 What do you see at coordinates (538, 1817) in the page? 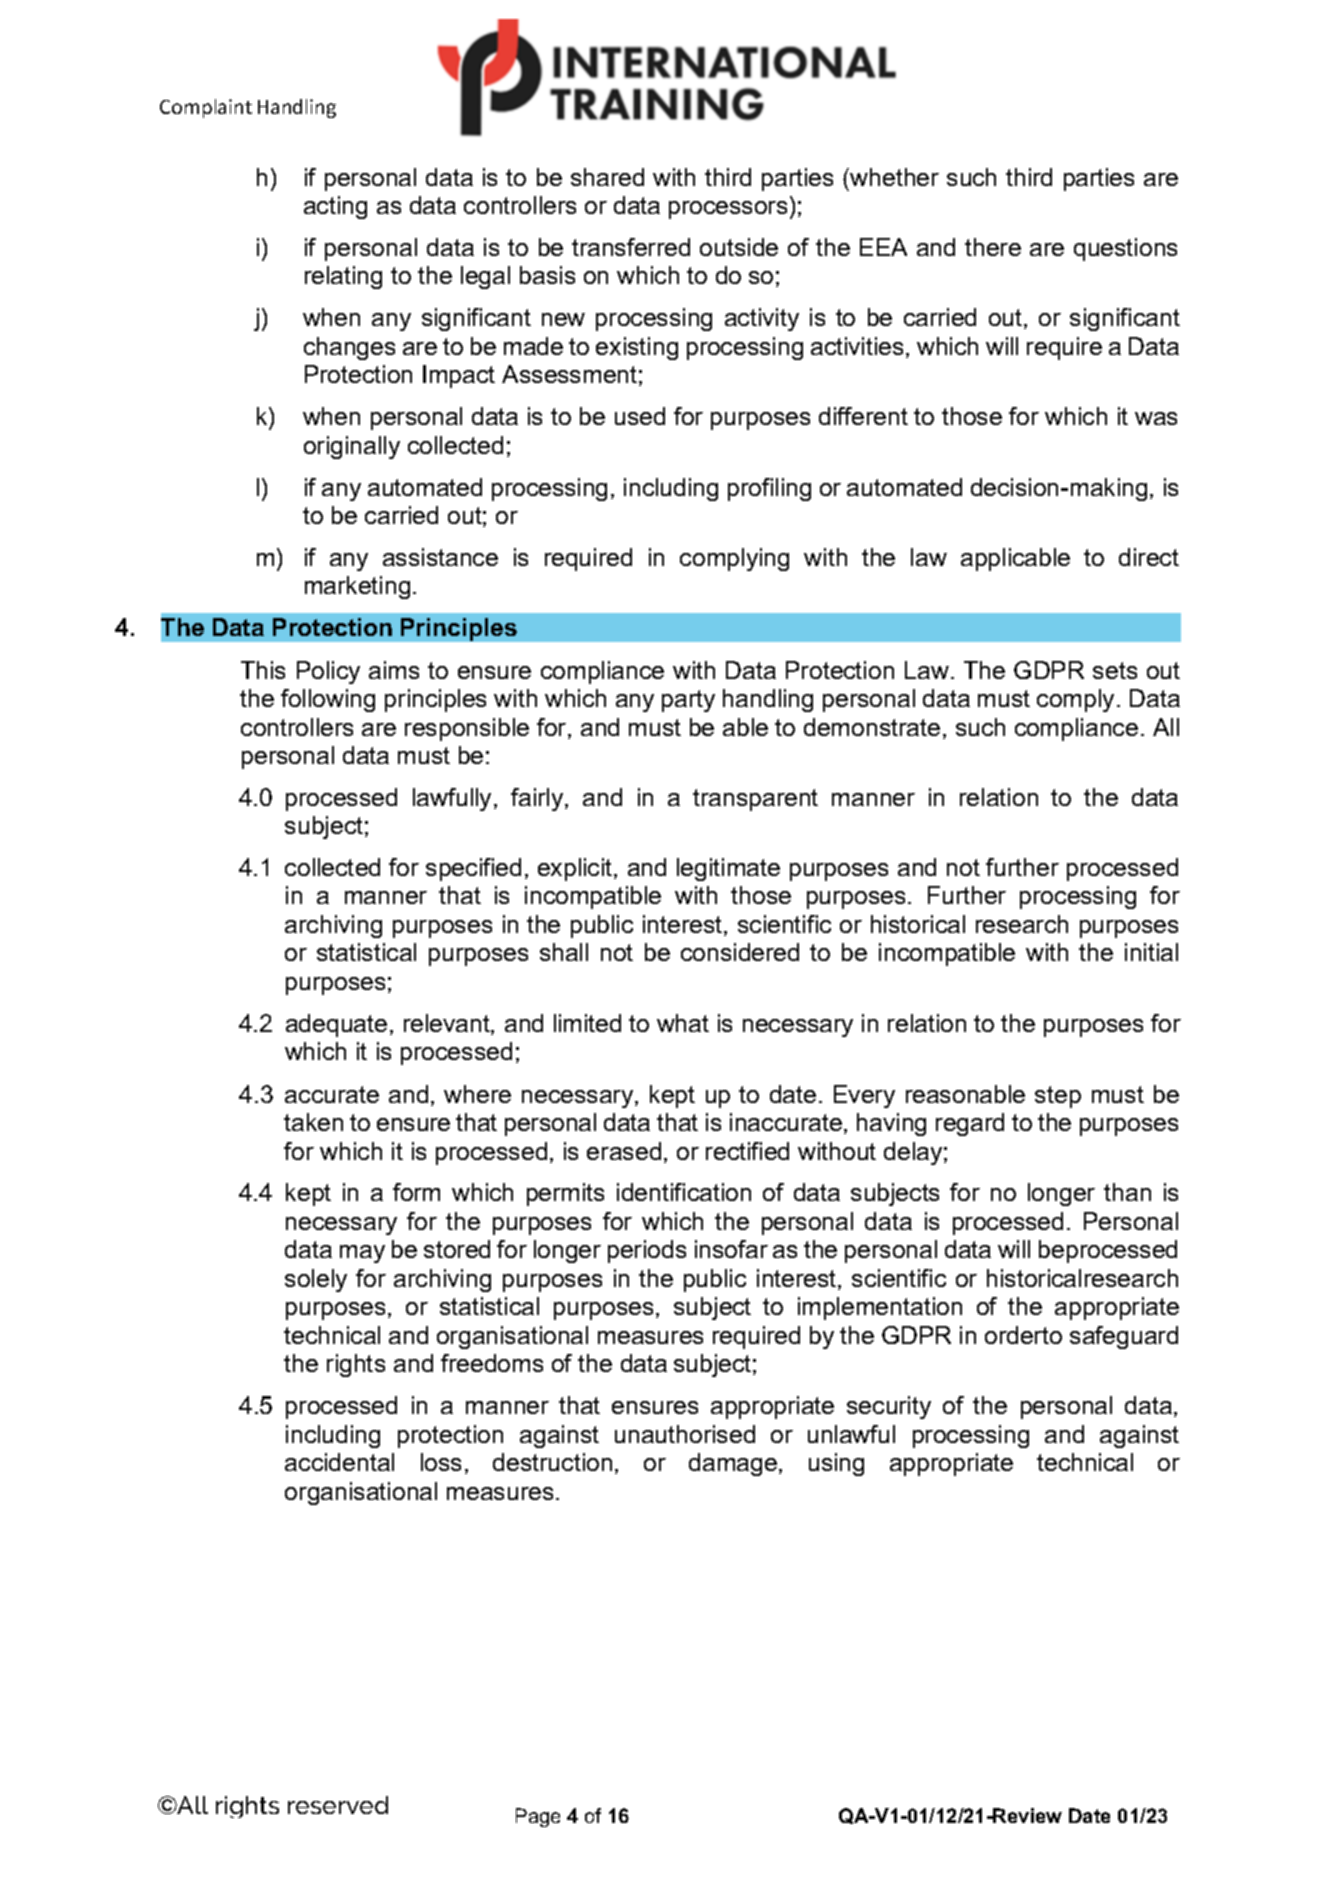
I see `Page` at bounding box center [538, 1817].
